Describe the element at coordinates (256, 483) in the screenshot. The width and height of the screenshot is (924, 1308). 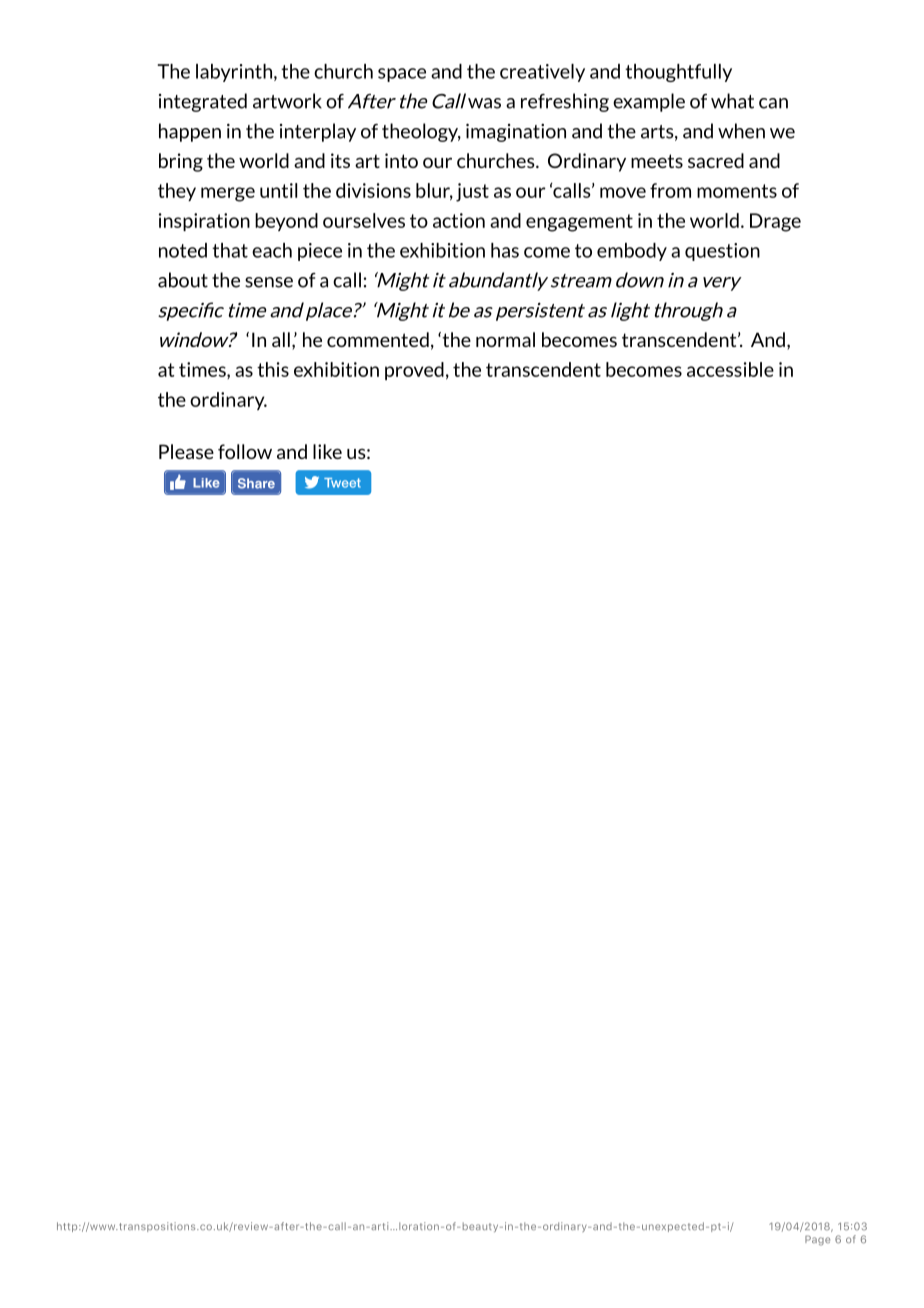
I see `Share` at that location.
